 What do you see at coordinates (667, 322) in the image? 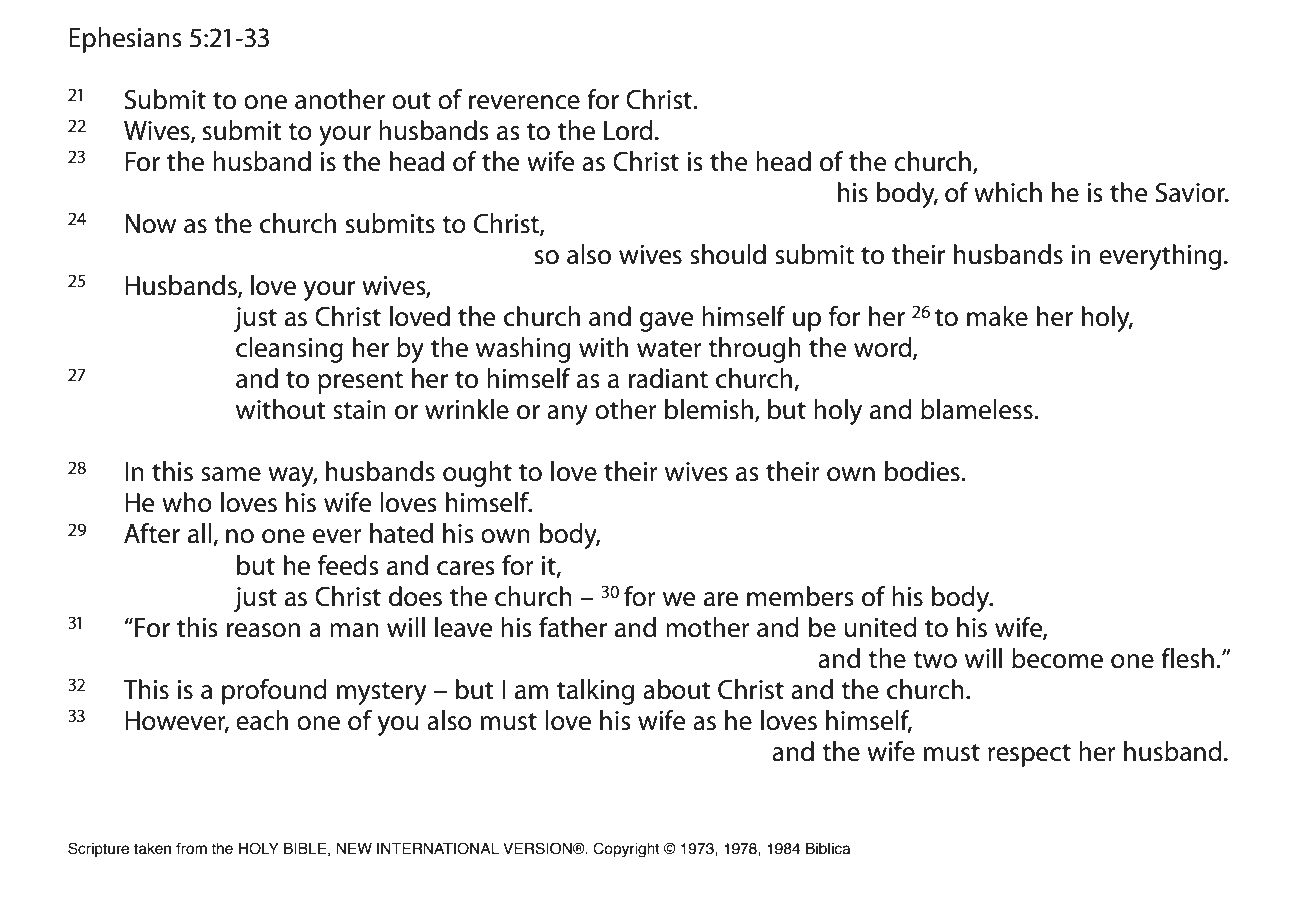
I see `gave` at bounding box center [667, 322].
